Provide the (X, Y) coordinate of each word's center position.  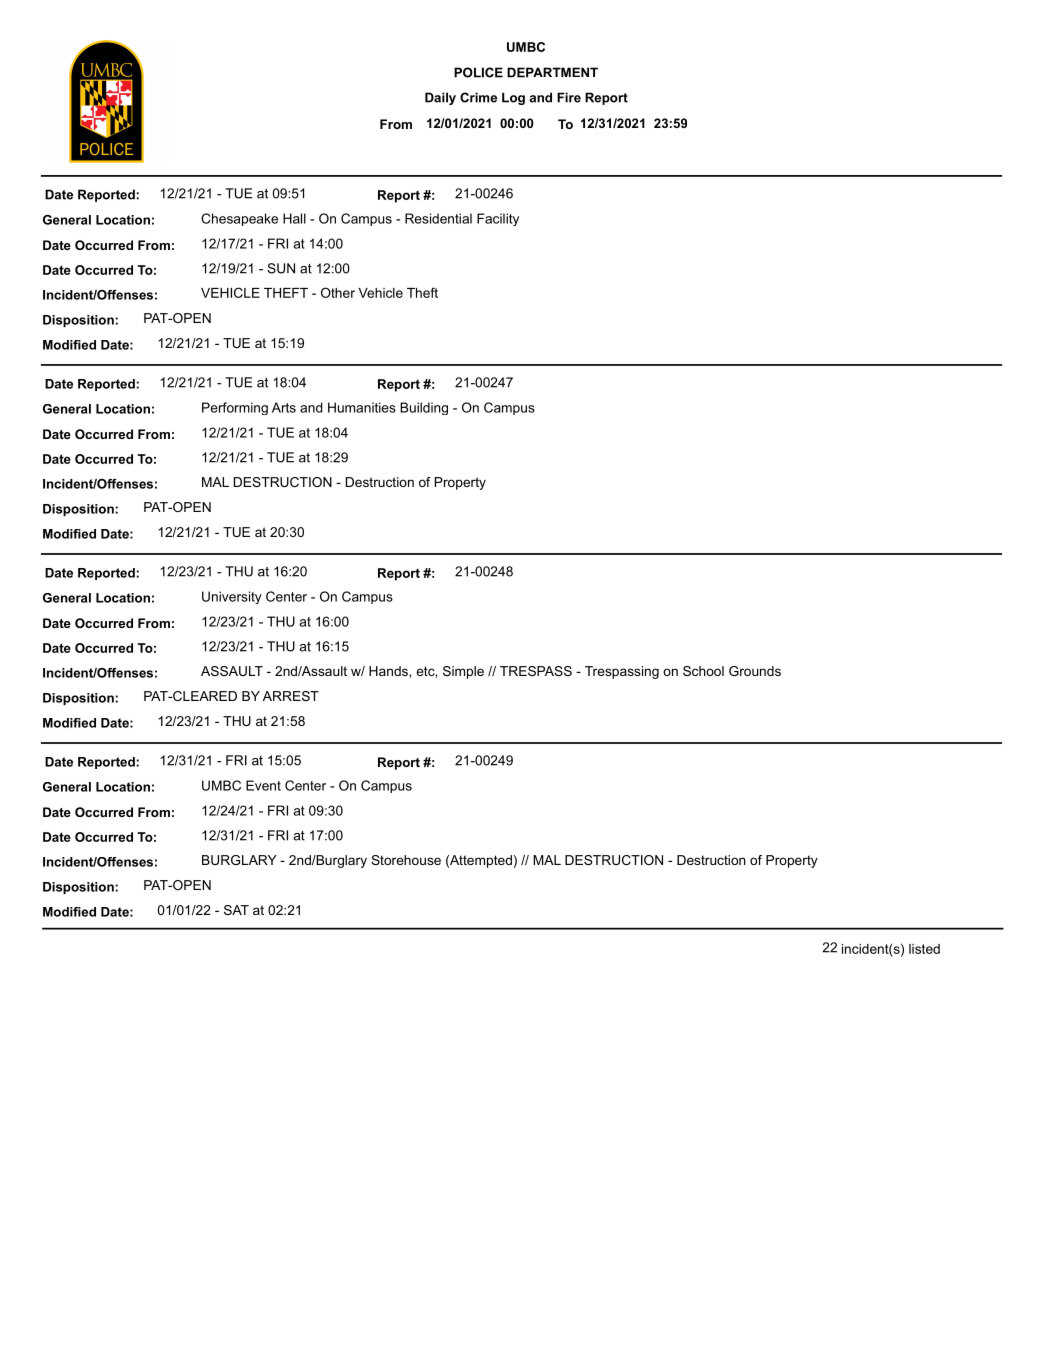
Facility (498, 219)
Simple (463, 672)
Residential (438, 218)
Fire (569, 97)
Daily (440, 98)
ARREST (291, 696)
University (232, 597)
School (703, 671)
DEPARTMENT (552, 72)
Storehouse (406, 860)
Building (424, 408)
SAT (236, 910)
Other (338, 292)
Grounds (755, 671)
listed (924, 949)
